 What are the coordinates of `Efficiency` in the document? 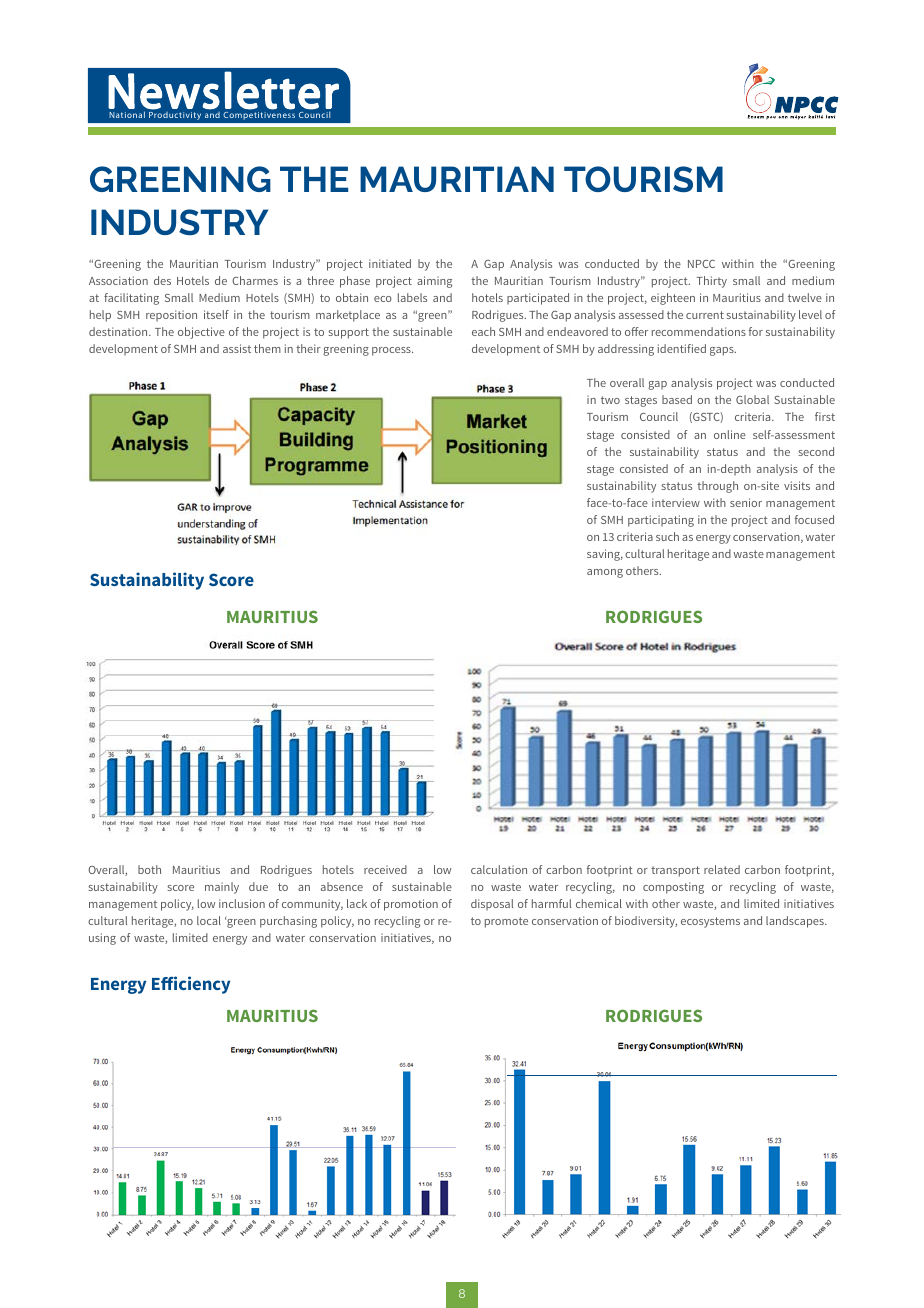 It's located at (191, 985).
